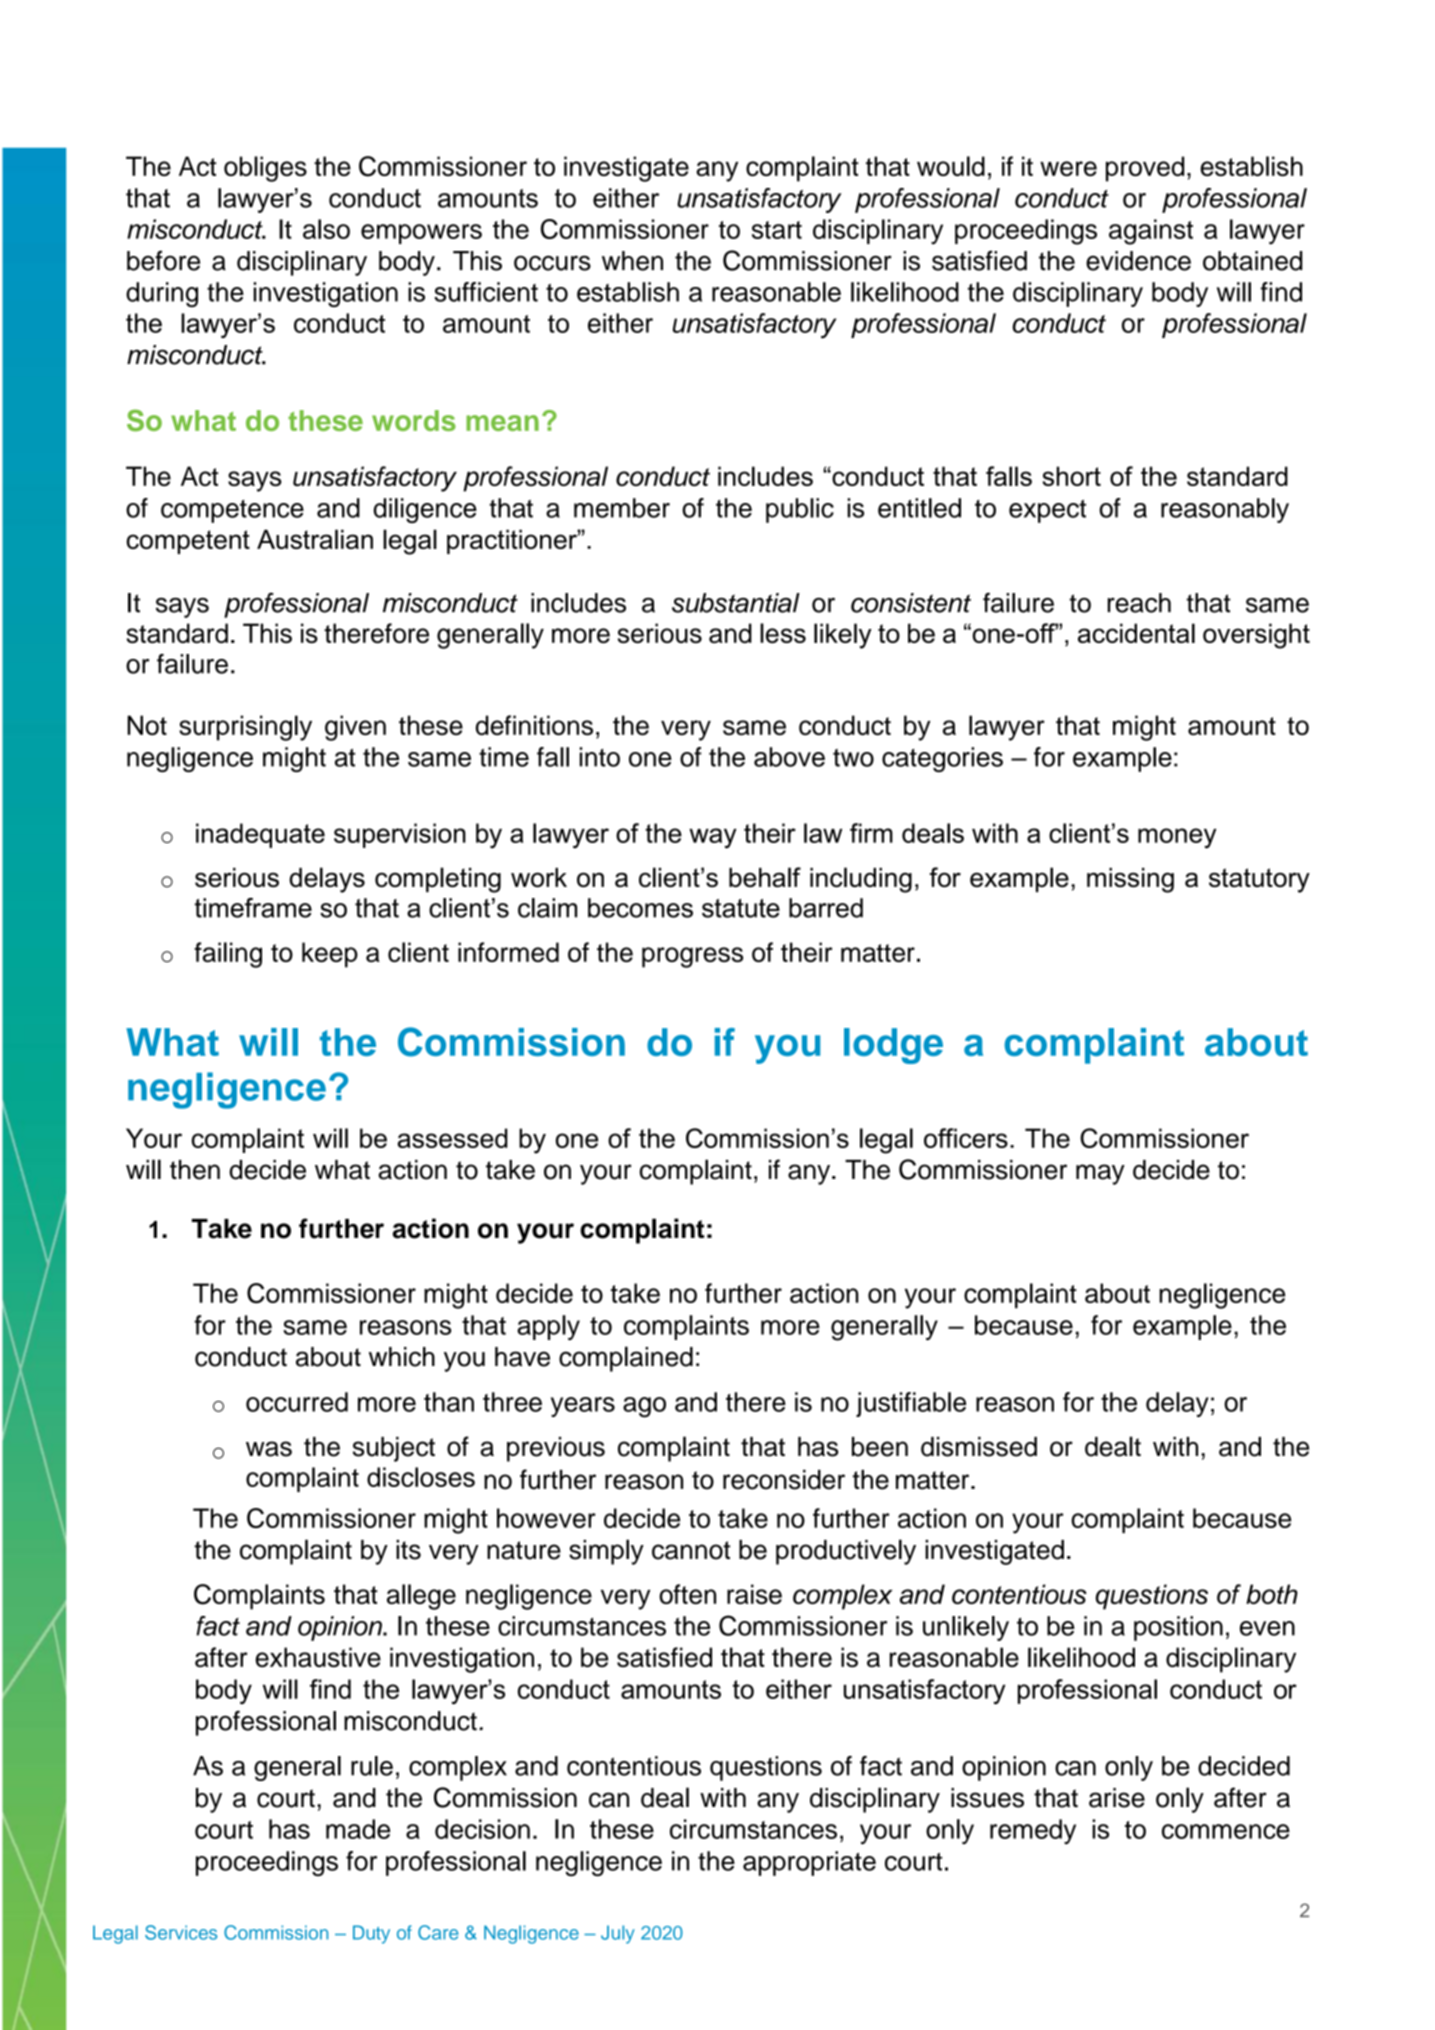  What do you see at coordinates (260, 835) in the page?
I see `inadequate` at bounding box center [260, 835].
